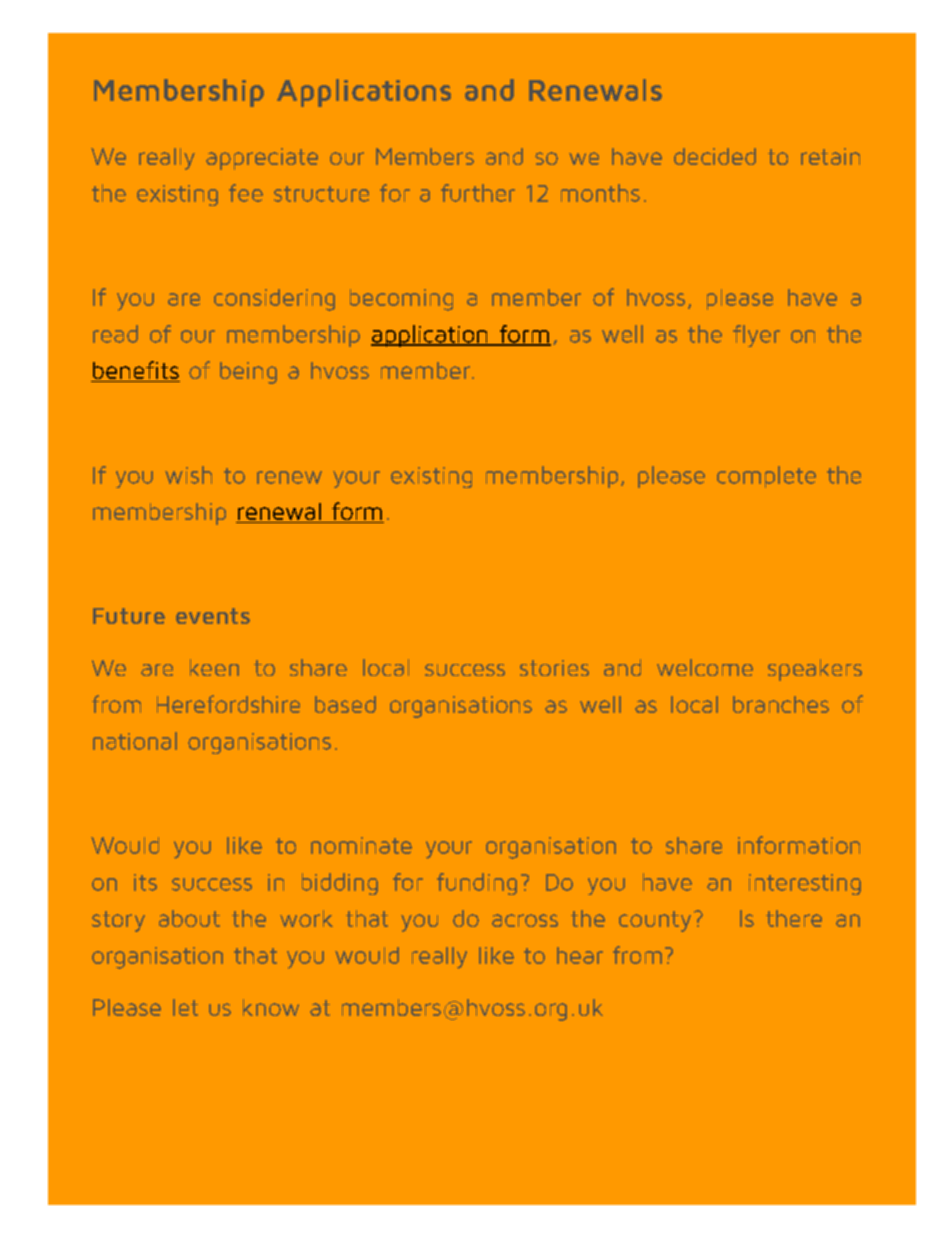  What do you see at coordinates (756, 336) in the page?
I see `flyer` at bounding box center [756, 336].
